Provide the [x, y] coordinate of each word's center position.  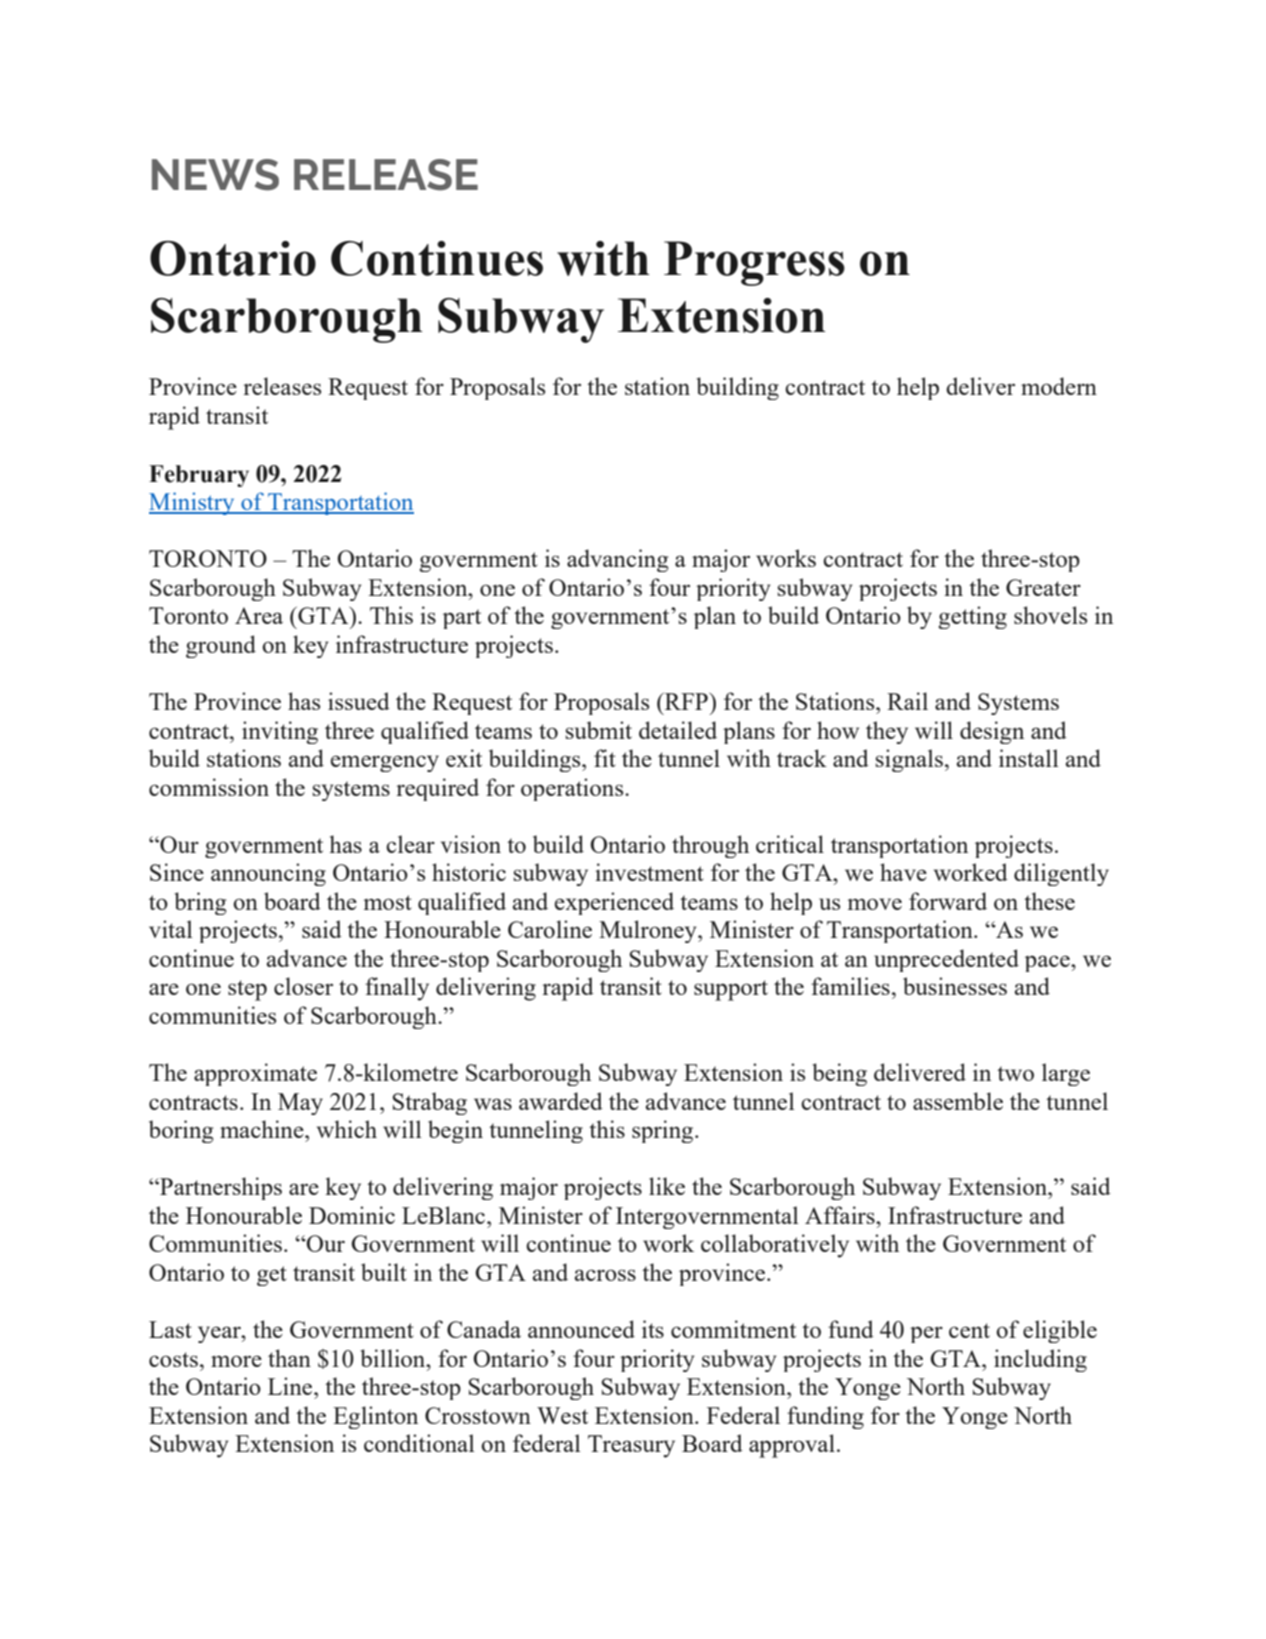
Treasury [631, 1446]
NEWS [215, 175]
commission [209, 787]
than [289, 1358]
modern [1059, 386]
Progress [754, 263]
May [300, 1104]
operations [573, 789]
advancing [617, 560]
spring [664, 1131]
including [1040, 1360]
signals [909, 760]
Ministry [193, 503]
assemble [958, 1101]
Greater [1043, 587]
